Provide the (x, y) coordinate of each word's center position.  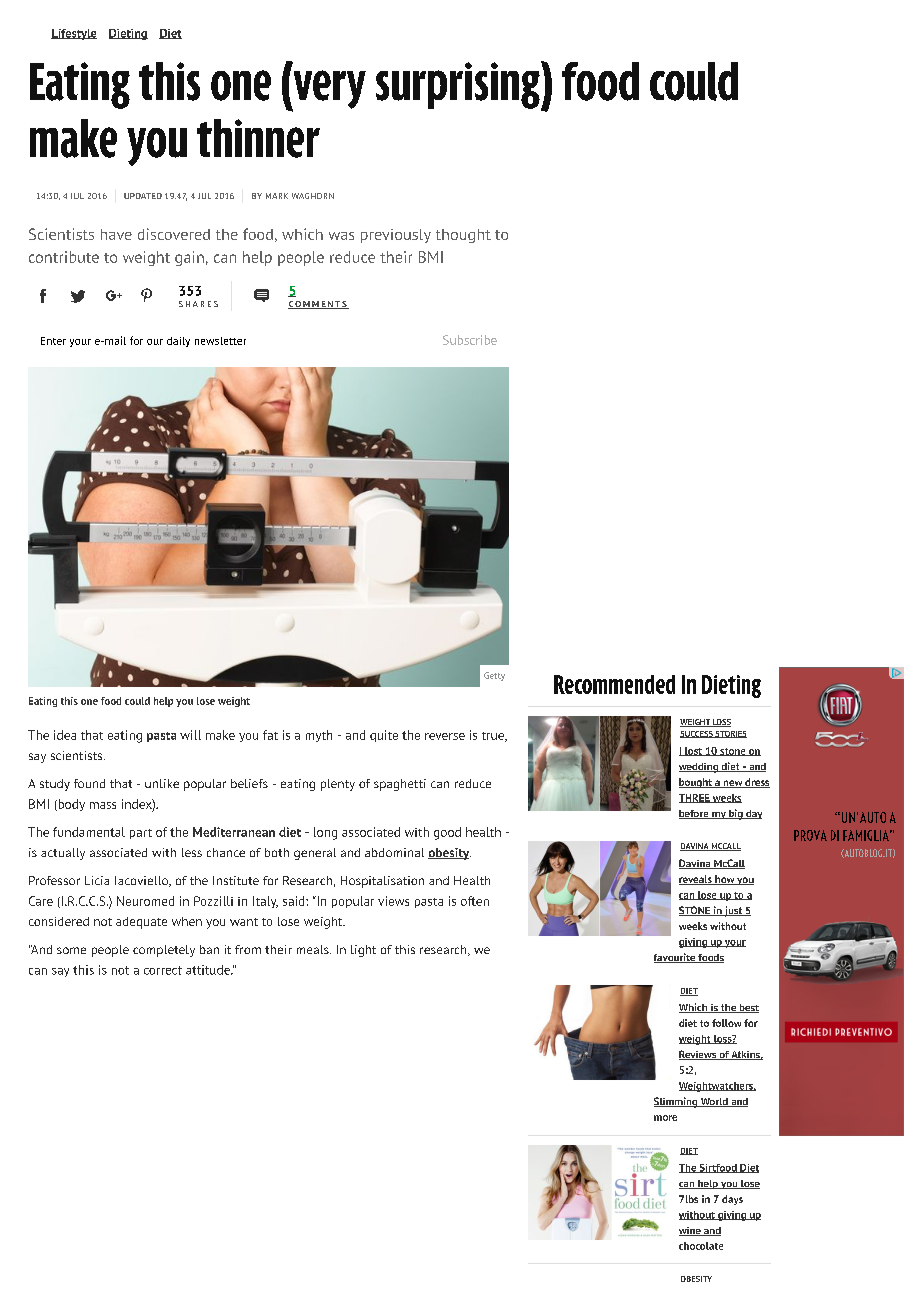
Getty (494, 676)
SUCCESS (697, 734)
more (665, 1118)
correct (163, 970)
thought (463, 236)
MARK (277, 196)
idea (65, 735)
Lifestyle (74, 34)
